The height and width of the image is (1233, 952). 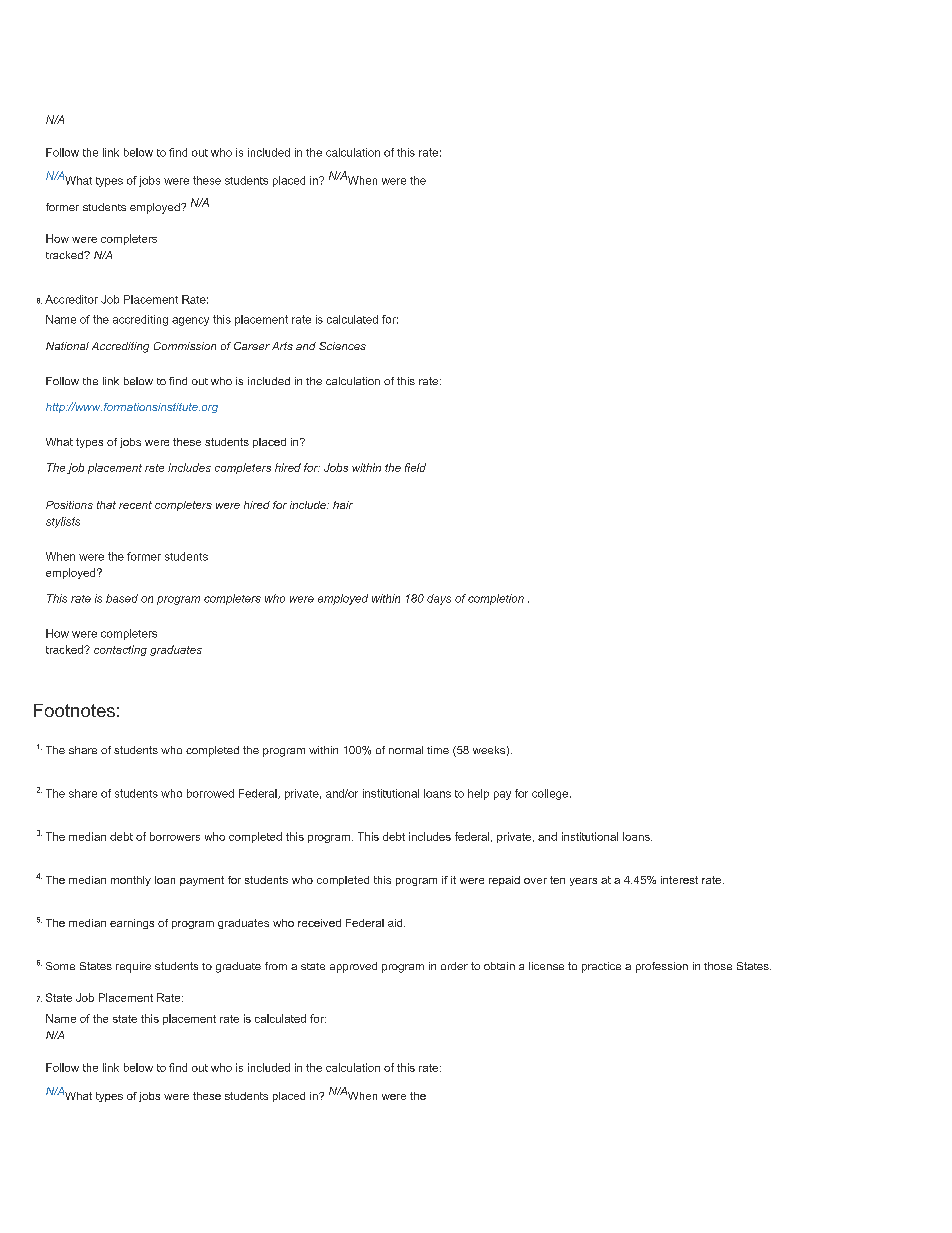 What do you see at coordinates (550, 794) in the image?
I see `college` at bounding box center [550, 794].
